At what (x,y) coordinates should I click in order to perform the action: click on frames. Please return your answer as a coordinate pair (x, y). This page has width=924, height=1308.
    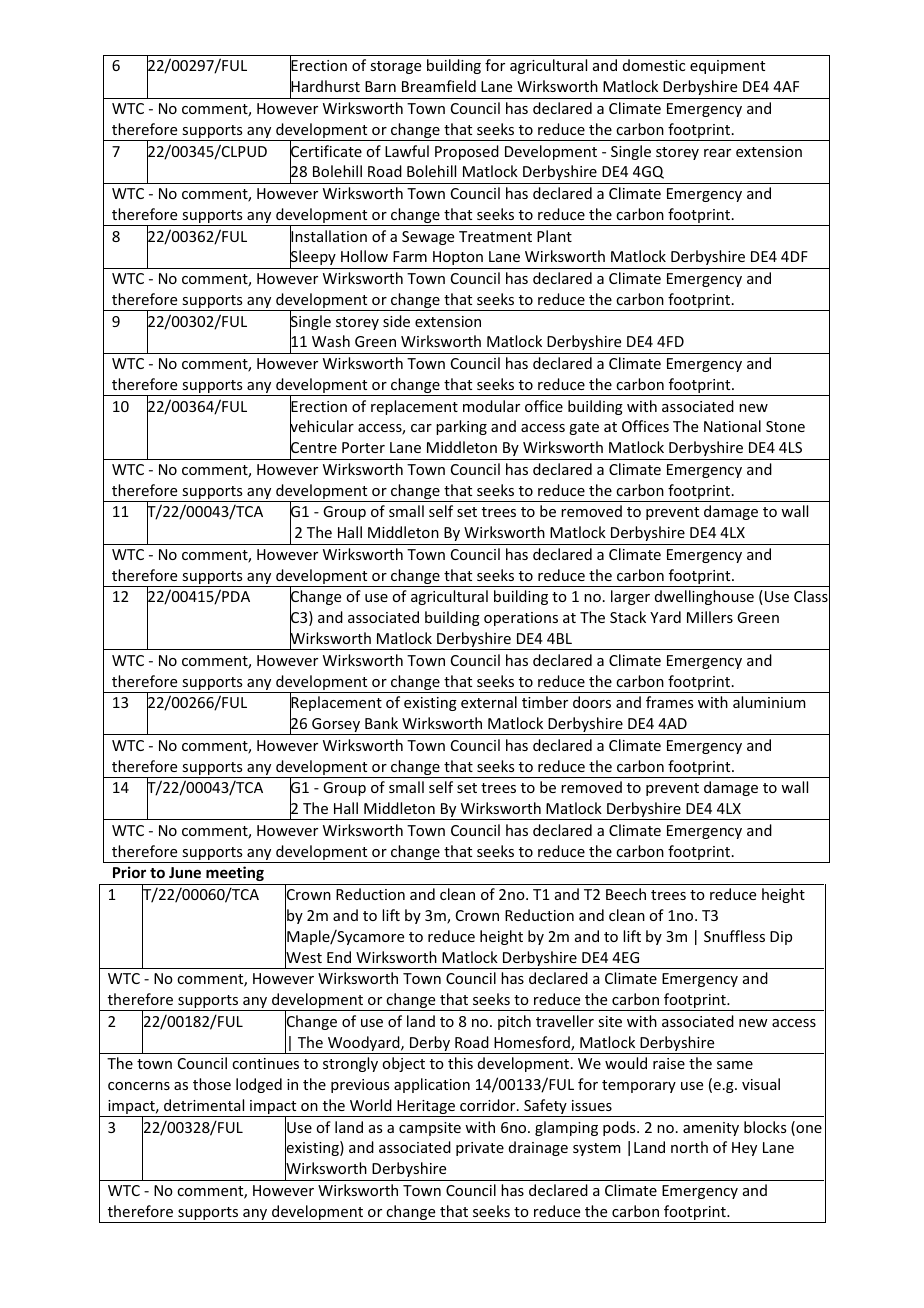
    Looking at the image, I should click on (669, 702).
